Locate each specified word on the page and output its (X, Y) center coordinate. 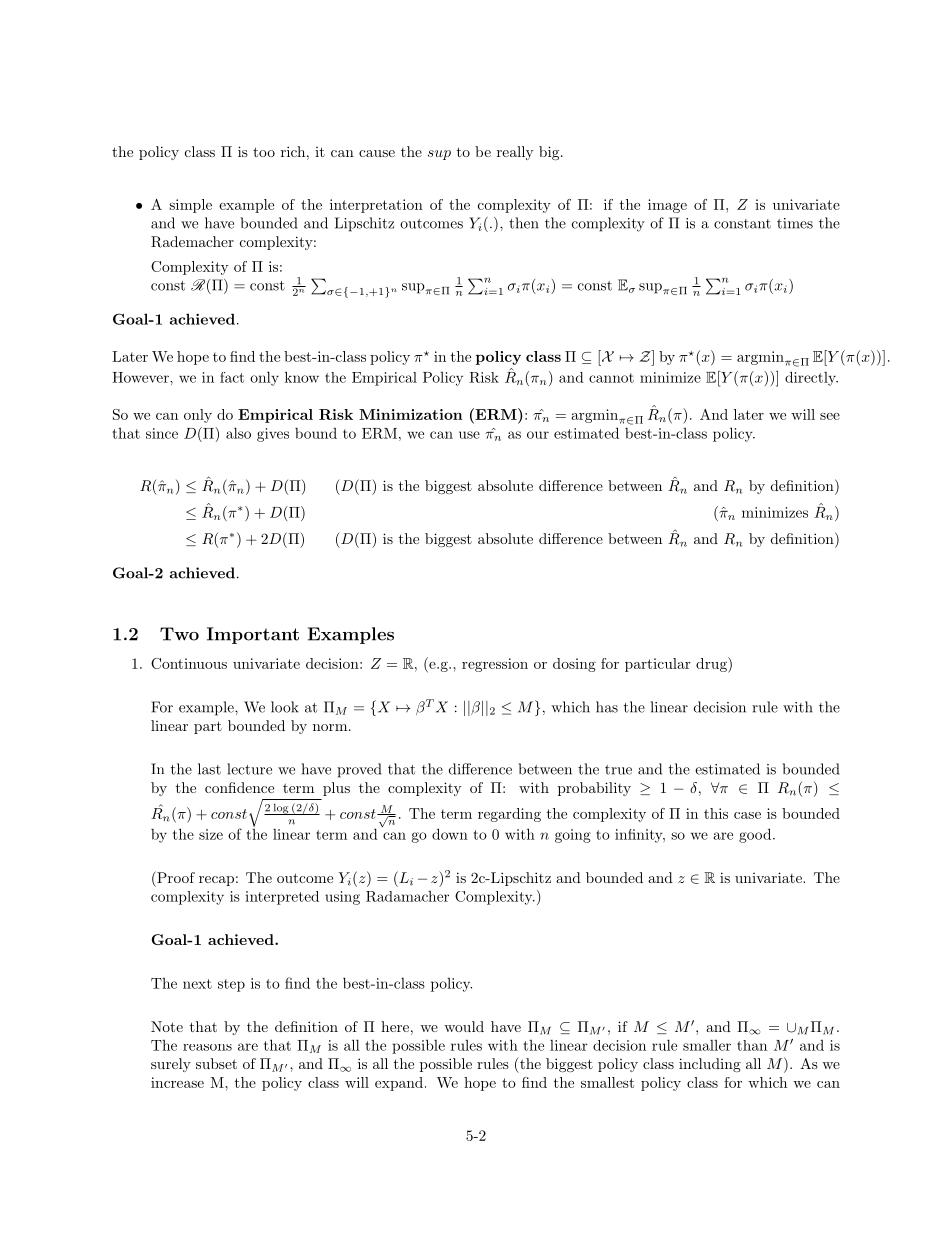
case (747, 815)
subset (216, 1063)
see (830, 416)
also (238, 433)
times (795, 223)
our (538, 435)
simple (190, 206)
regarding (509, 815)
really (515, 153)
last (209, 769)
